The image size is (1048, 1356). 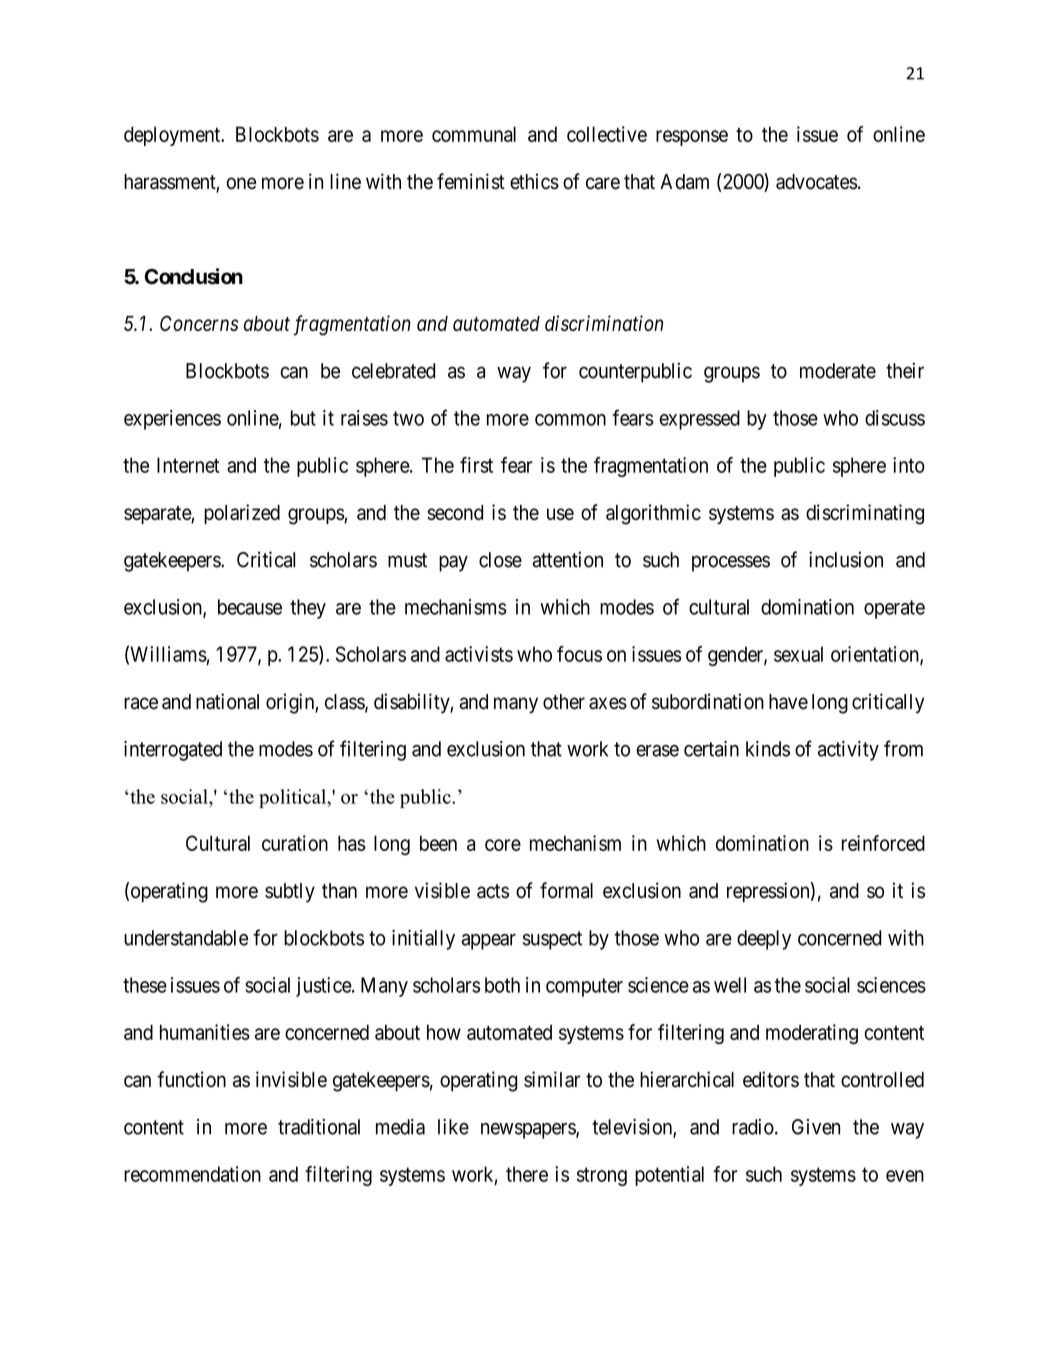 What do you see at coordinates (241, 183) in the document?
I see `one` at bounding box center [241, 183].
